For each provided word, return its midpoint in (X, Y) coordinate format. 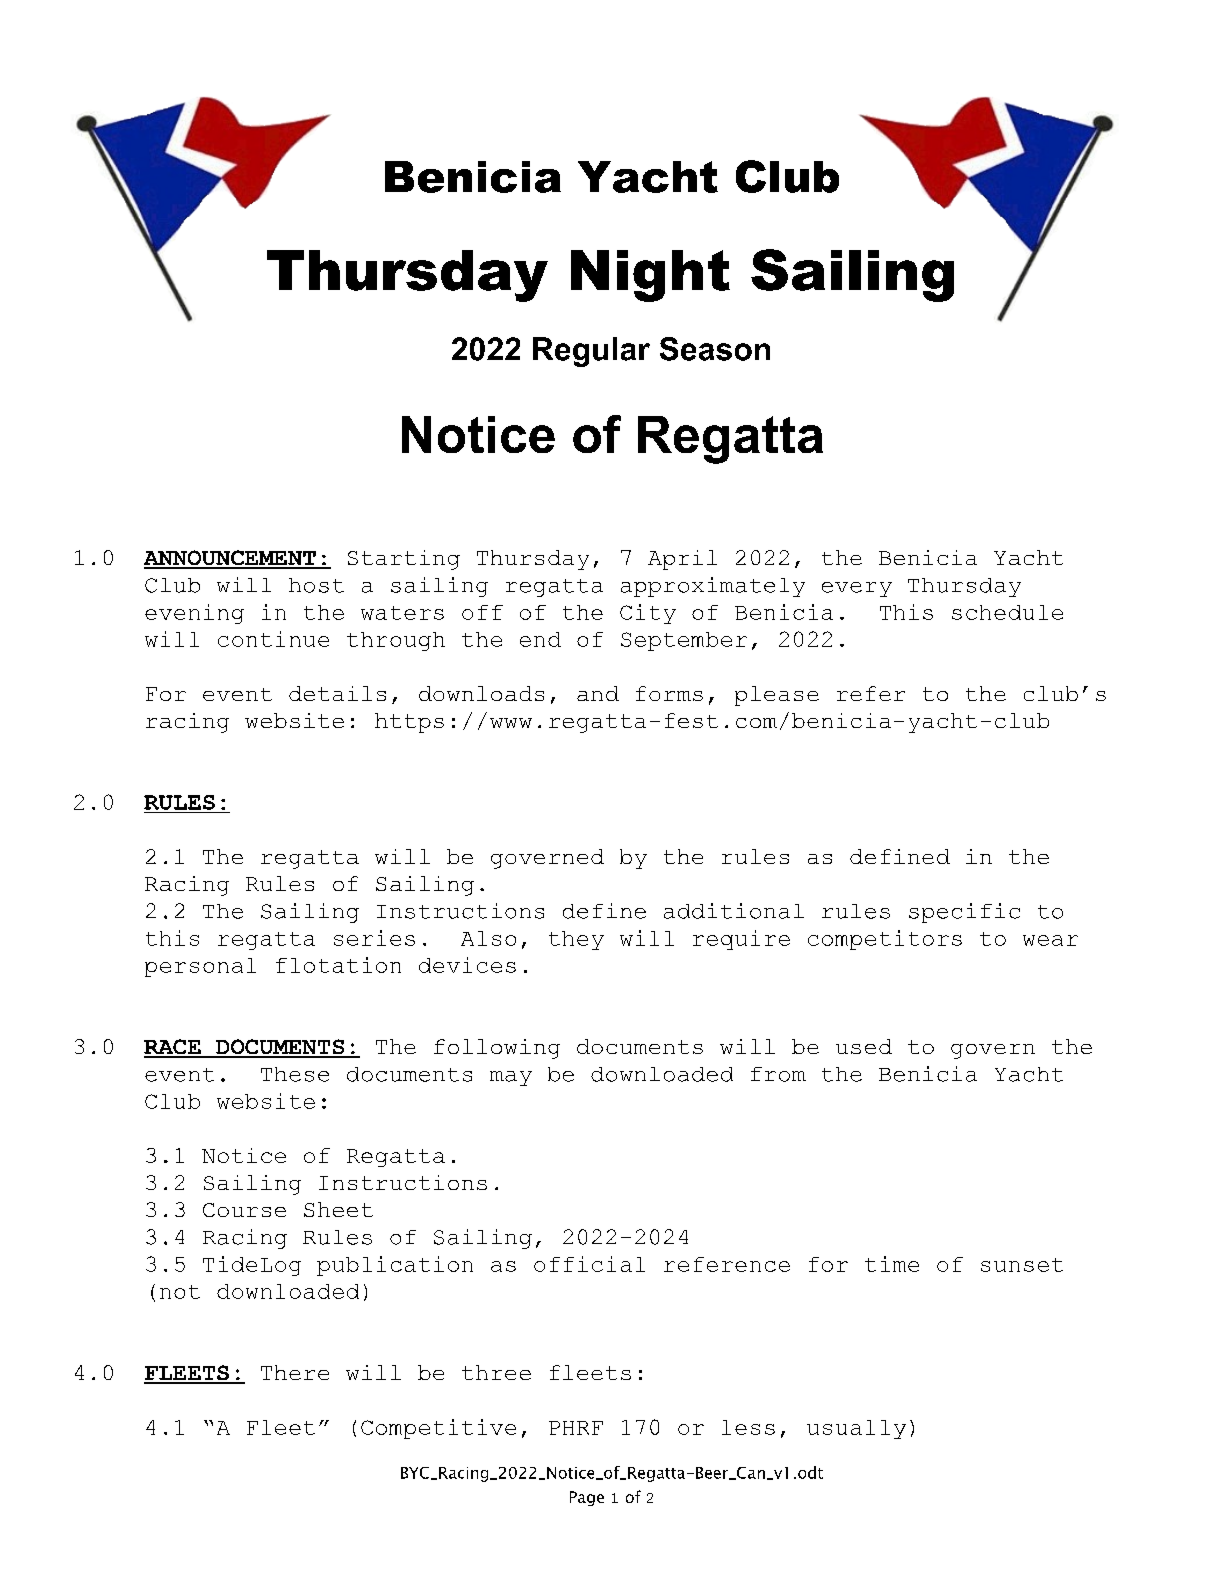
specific (964, 913)
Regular (591, 352)
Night (650, 276)
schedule (1007, 612)
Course (244, 1210)
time (892, 1264)
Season (715, 349)
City (648, 614)
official (589, 1264)
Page (587, 1498)
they (576, 940)
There (295, 1372)
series (374, 938)
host (316, 585)
